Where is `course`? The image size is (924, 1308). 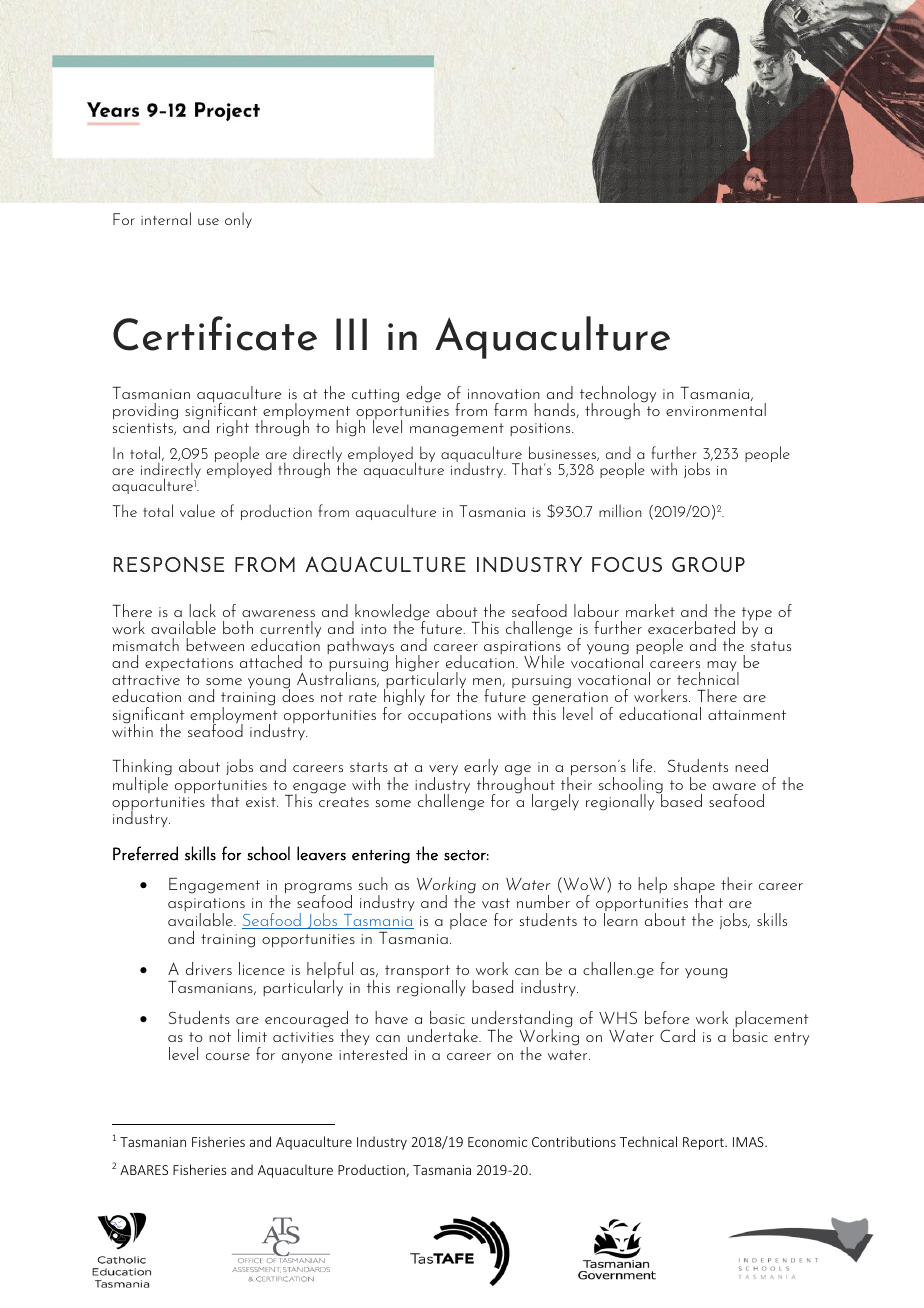
course is located at coordinates (228, 1056).
